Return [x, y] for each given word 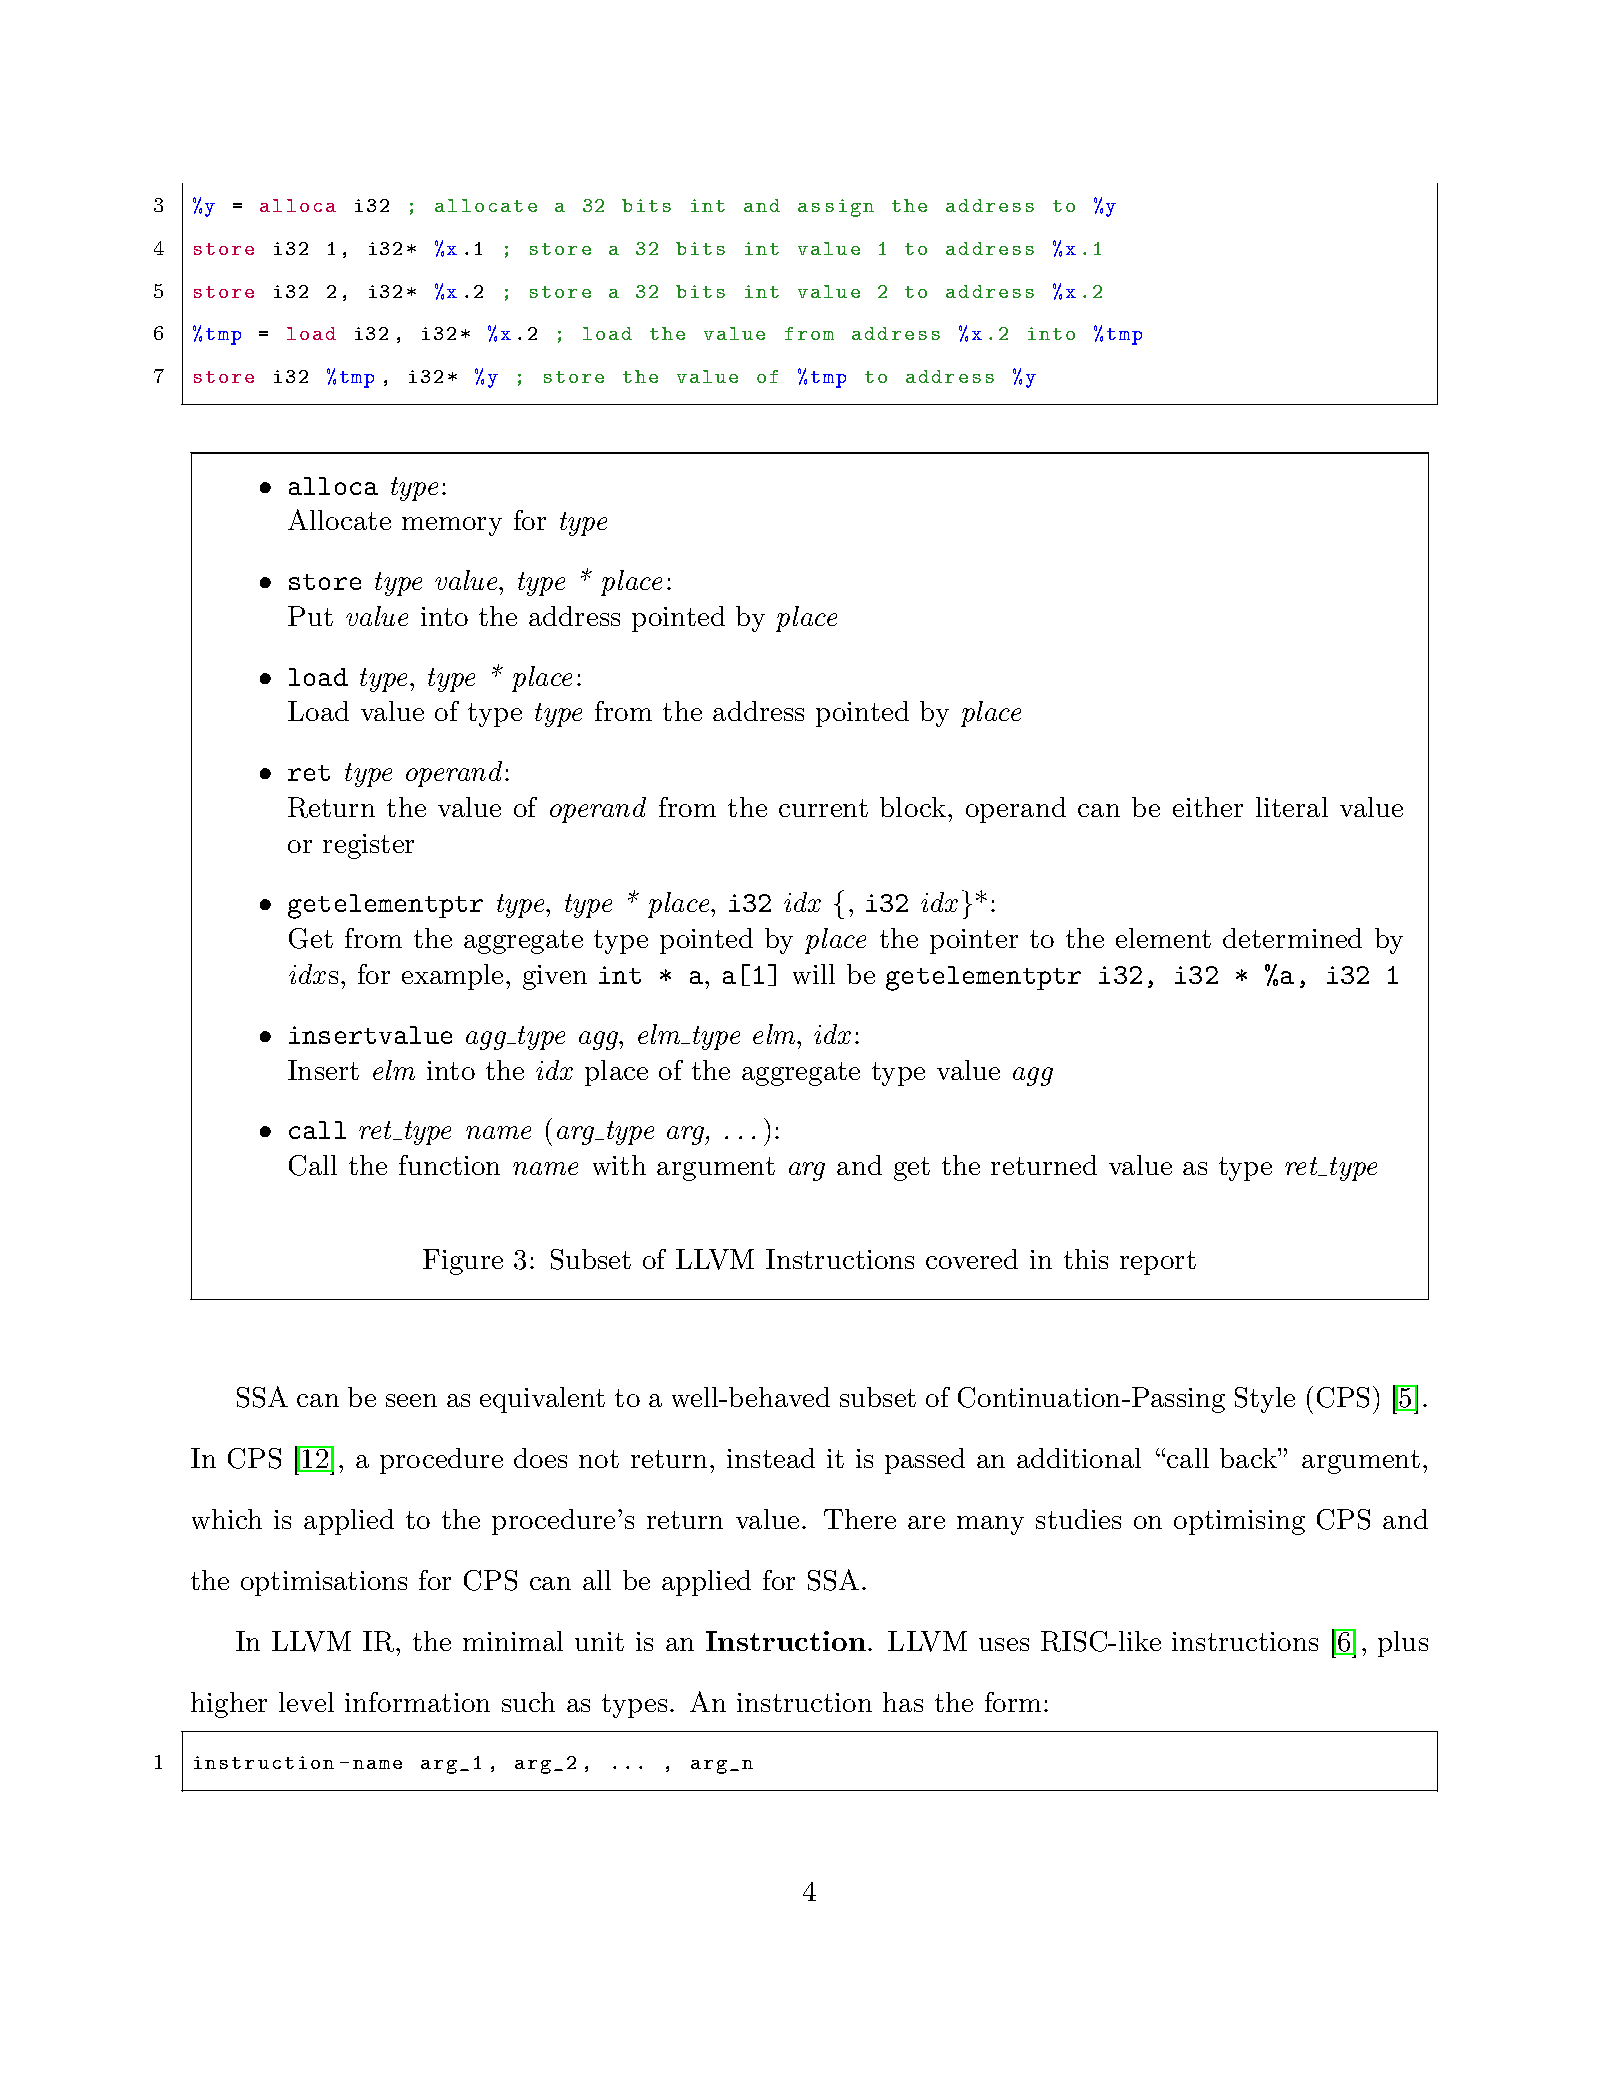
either [1208, 807]
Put [310, 616]
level [306, 1702]
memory [452, 526]
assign [836, 208]
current [823, 808]
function [449, 1165]
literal [1292, 807]
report [1158, 1263]
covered [972, 1259]
